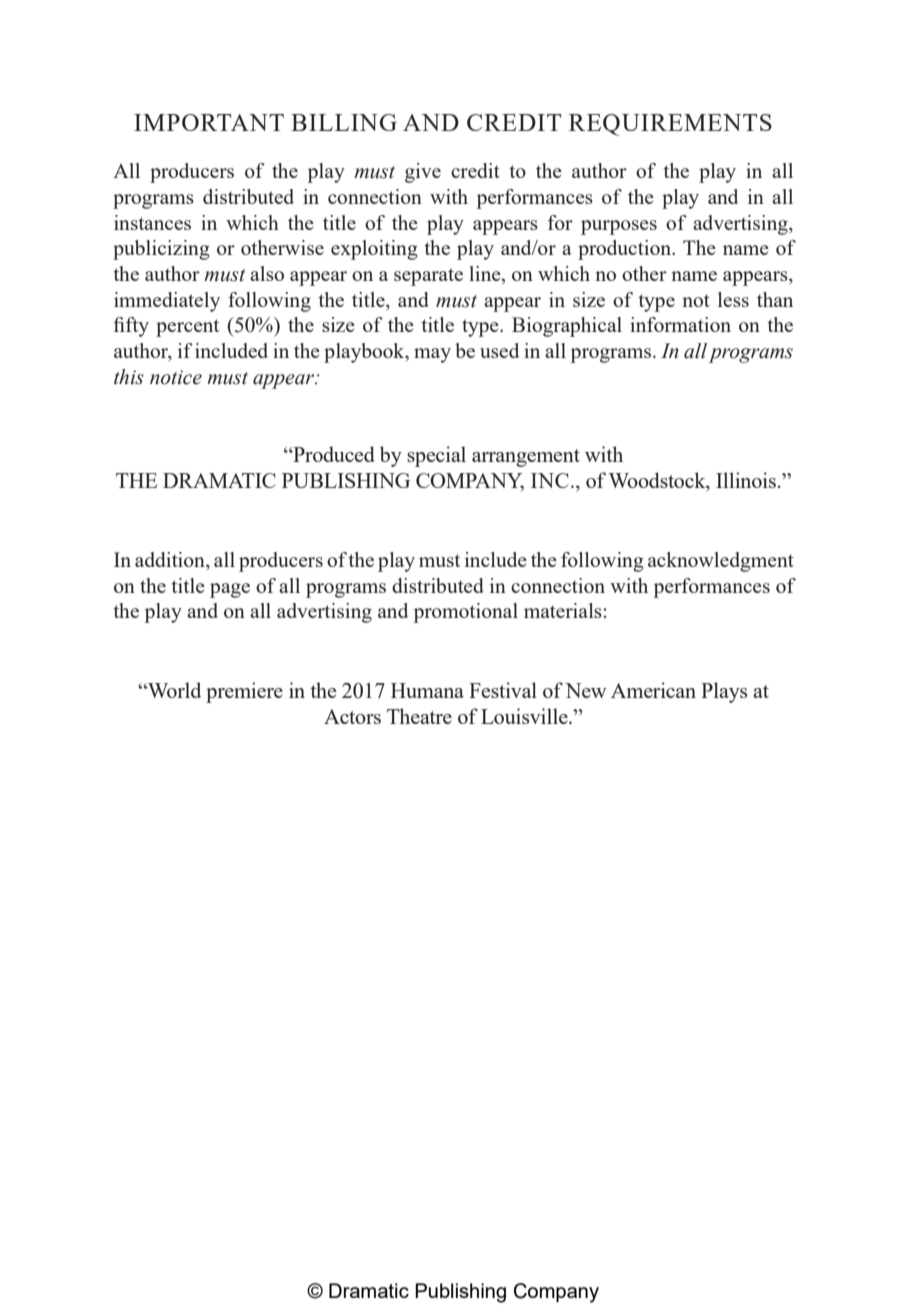 This document has width=907, height=1316. What do you see at coordinates (466, 613) in the document?
I see `promotional` at bounding box center [466, 613].
